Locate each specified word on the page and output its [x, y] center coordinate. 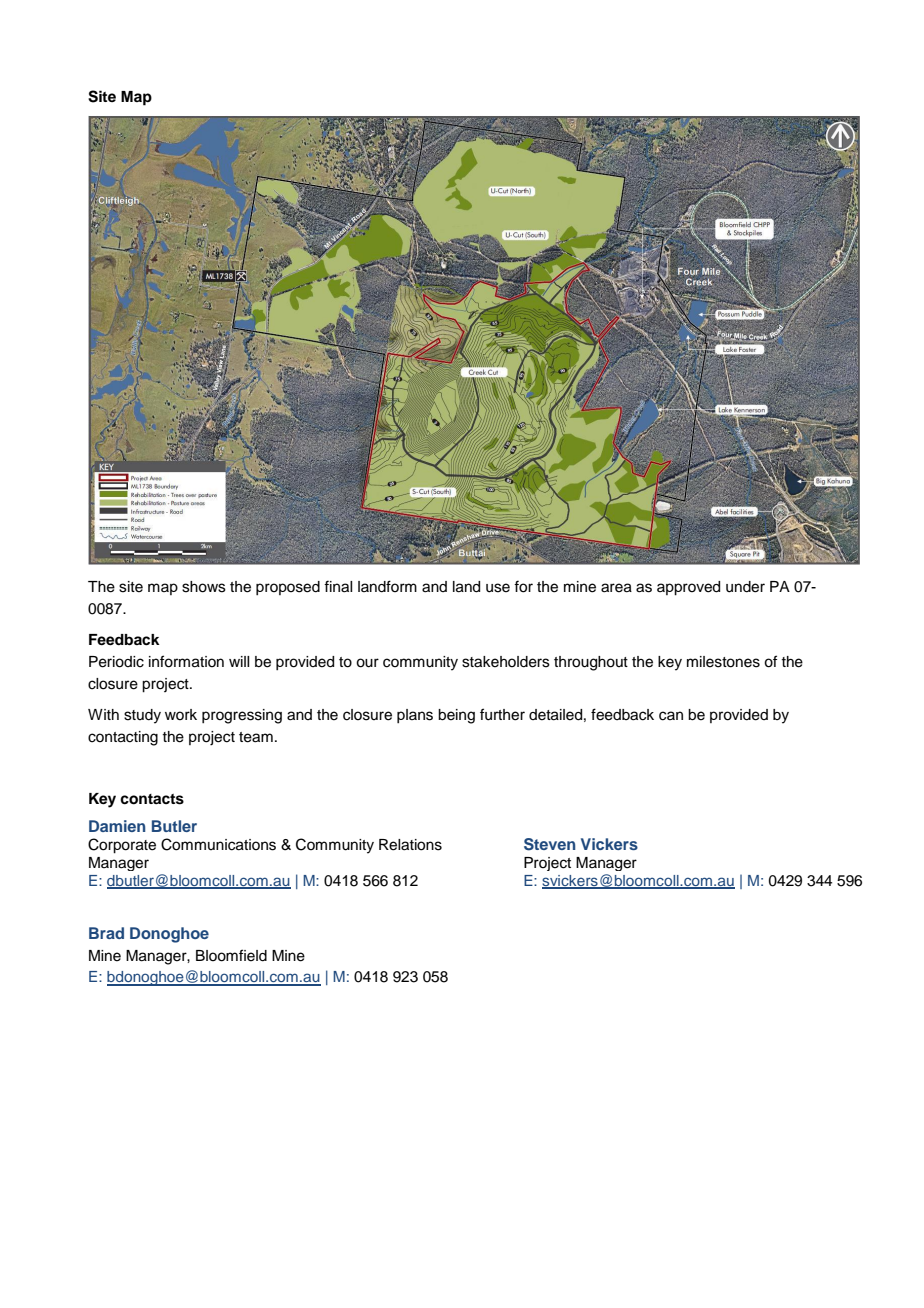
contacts [152, 799]
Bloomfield [231, 955]
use [498, 588]
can [671, 716]
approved [688, 588]
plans [415, 716]
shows [204, 587]
